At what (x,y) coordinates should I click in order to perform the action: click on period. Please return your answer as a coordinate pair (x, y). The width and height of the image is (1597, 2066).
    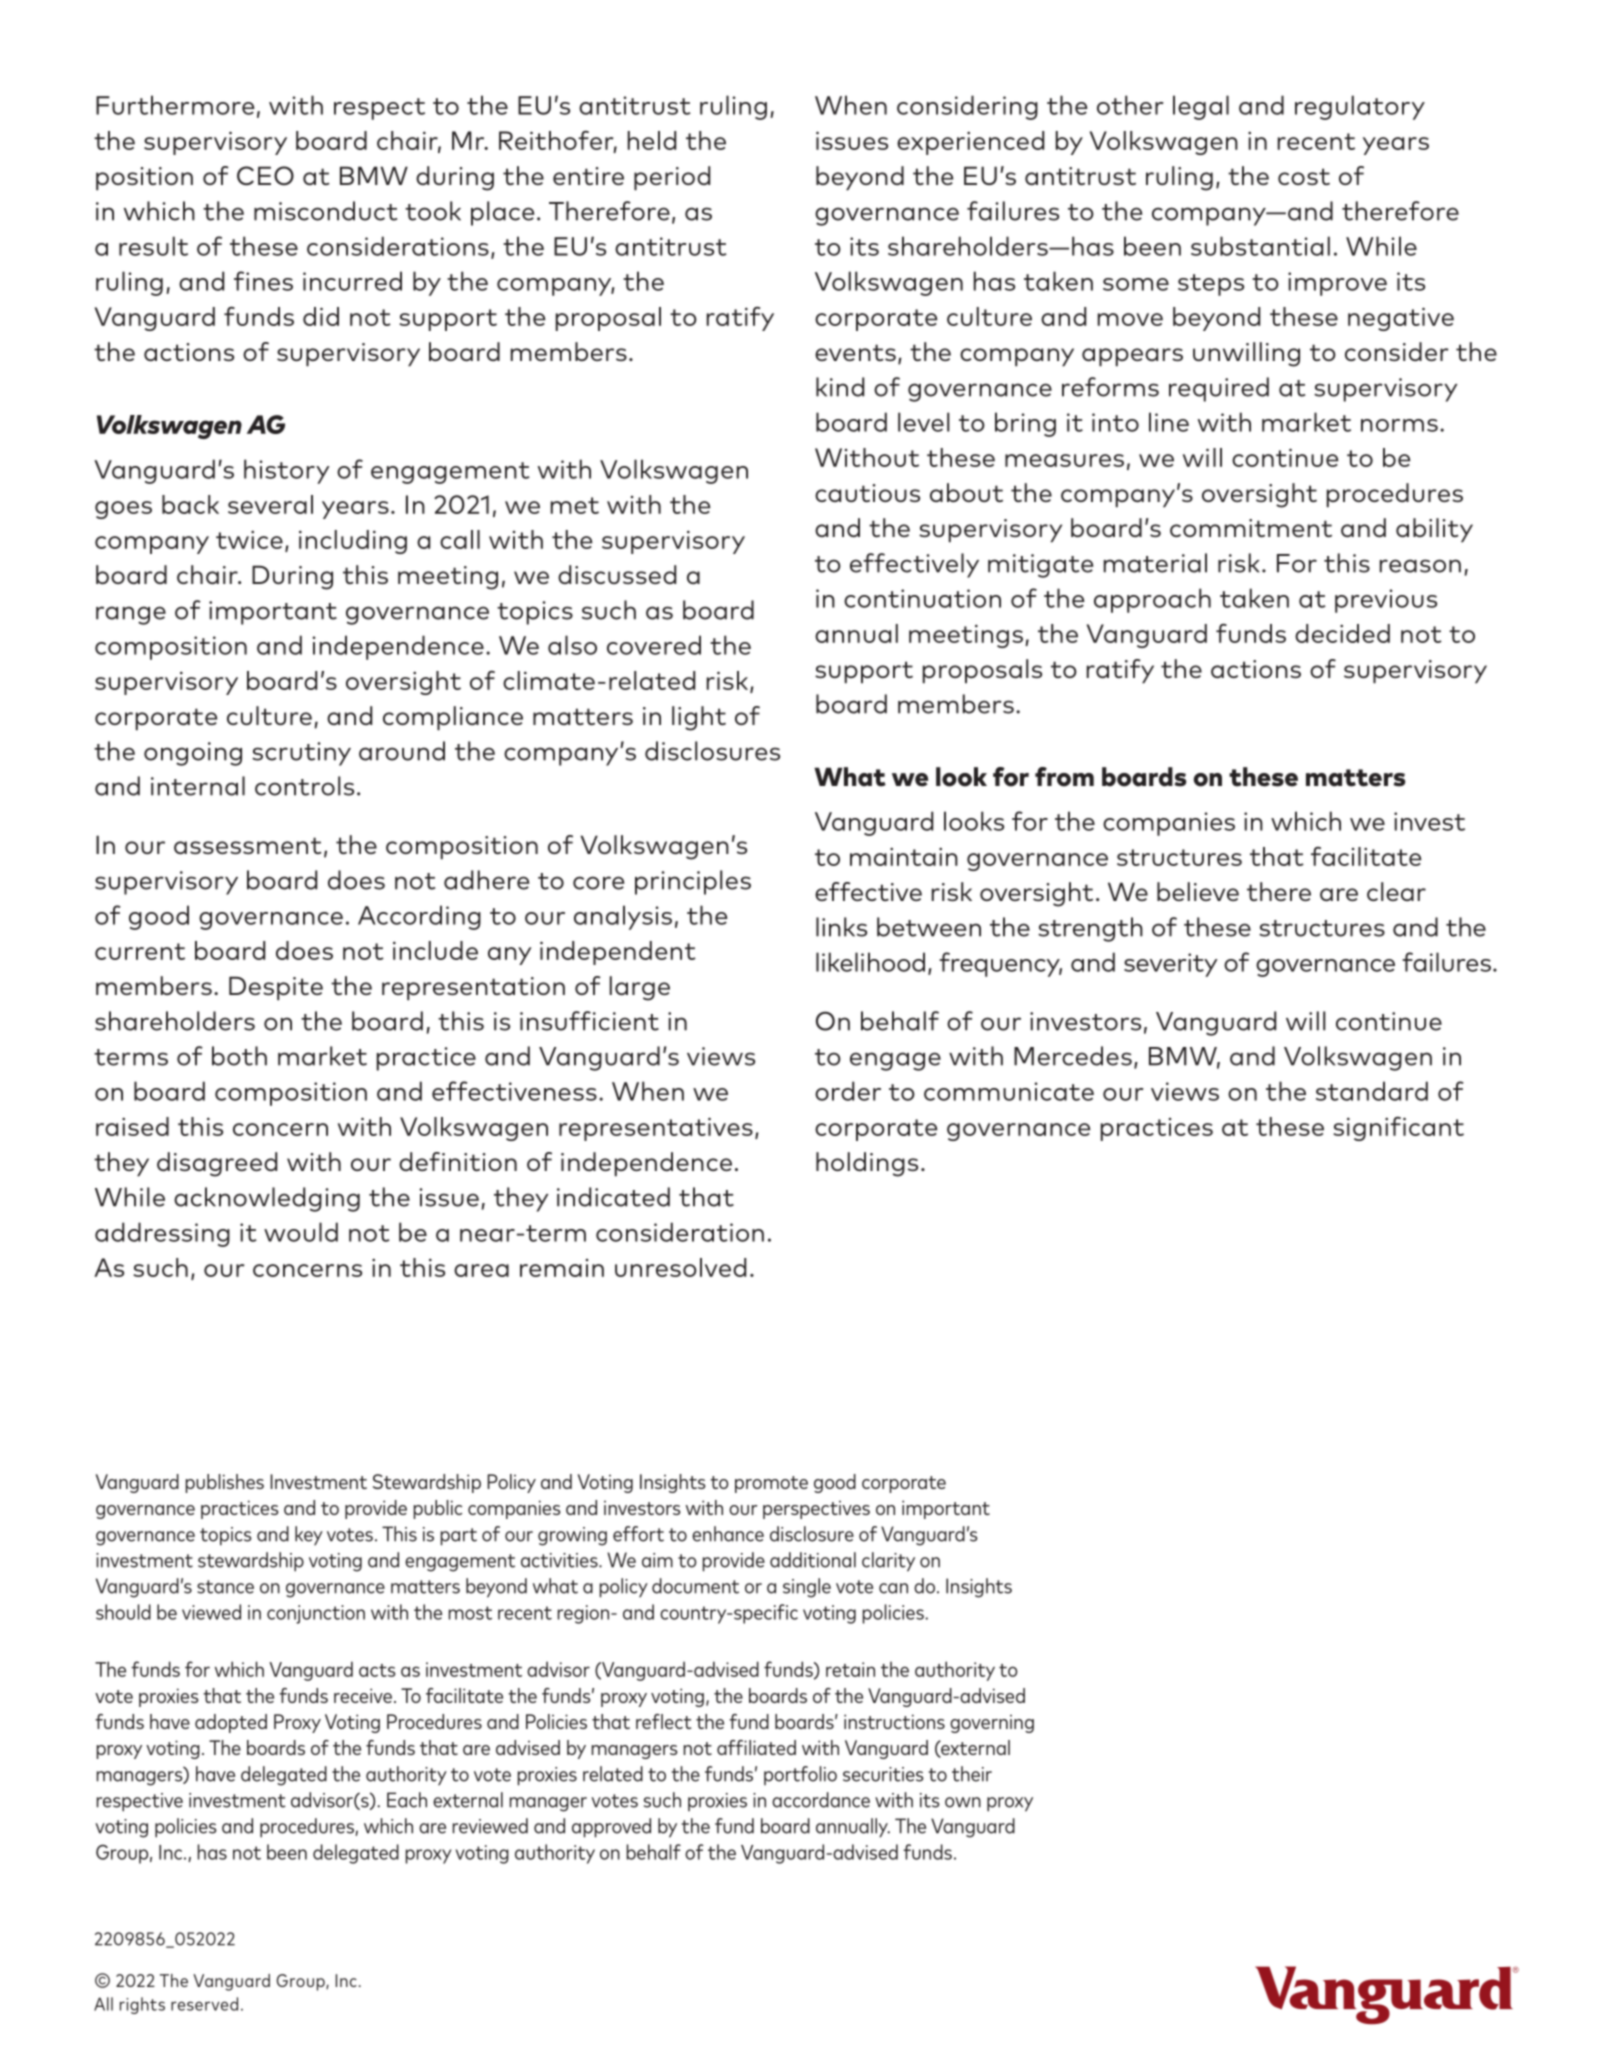
    Looking at the image, I should click on (672, 178).
